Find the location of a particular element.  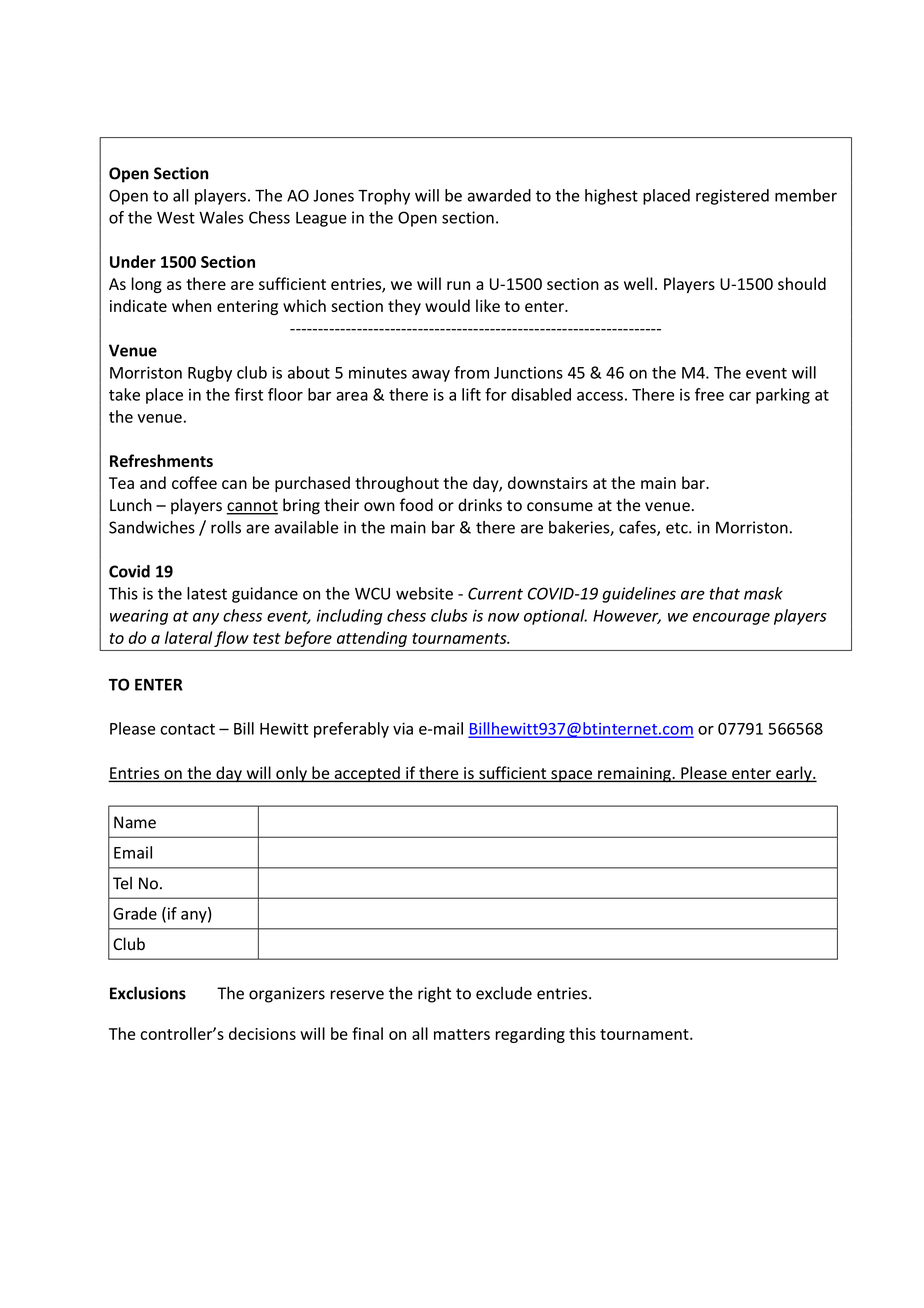

only is located at coordinates (291, 774).
